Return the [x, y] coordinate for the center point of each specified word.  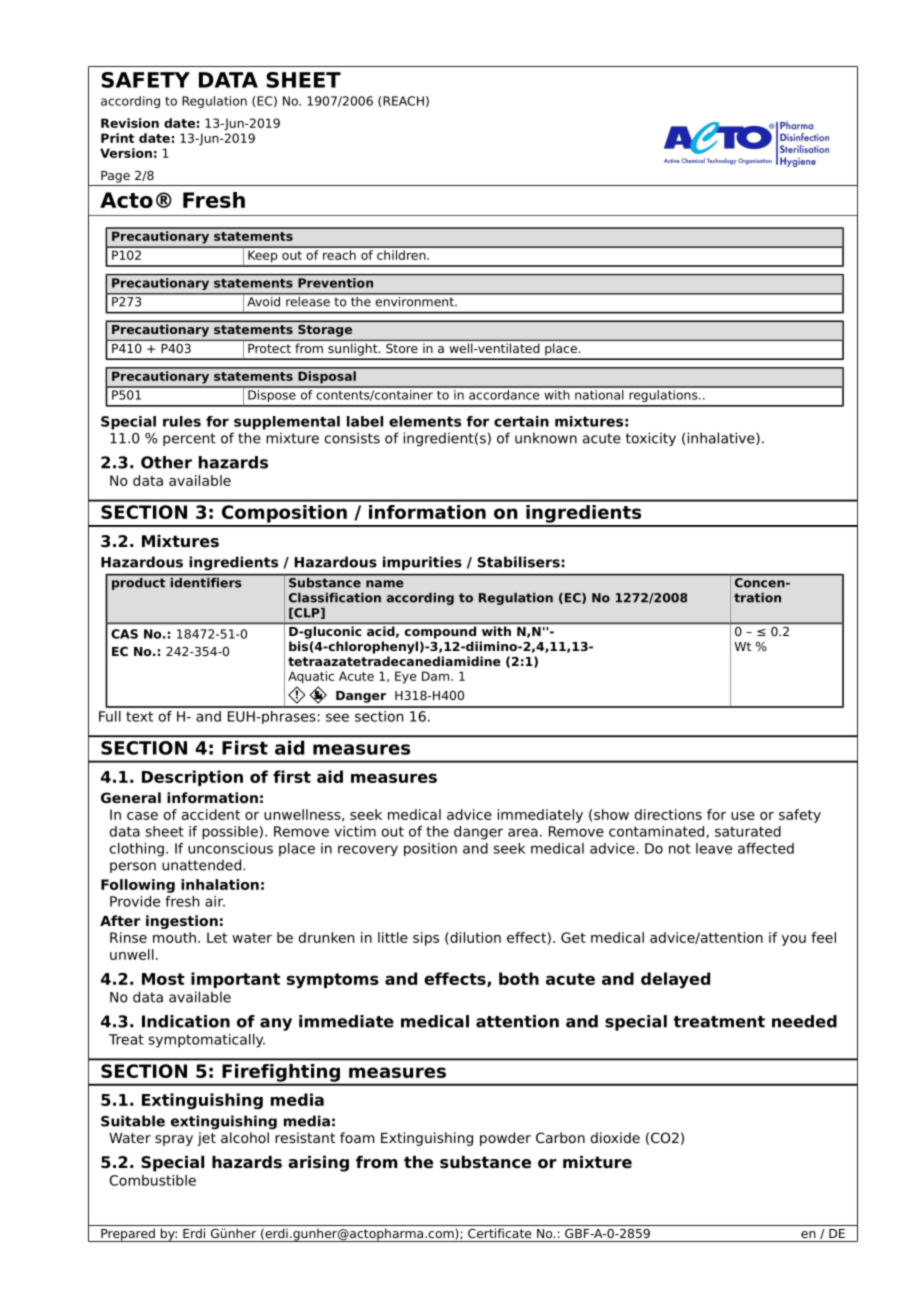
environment [414, 300]
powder [505, 1139]
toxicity [651, 439]
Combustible [152, 1180]
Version [126, 153]
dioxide [615, 1137]
